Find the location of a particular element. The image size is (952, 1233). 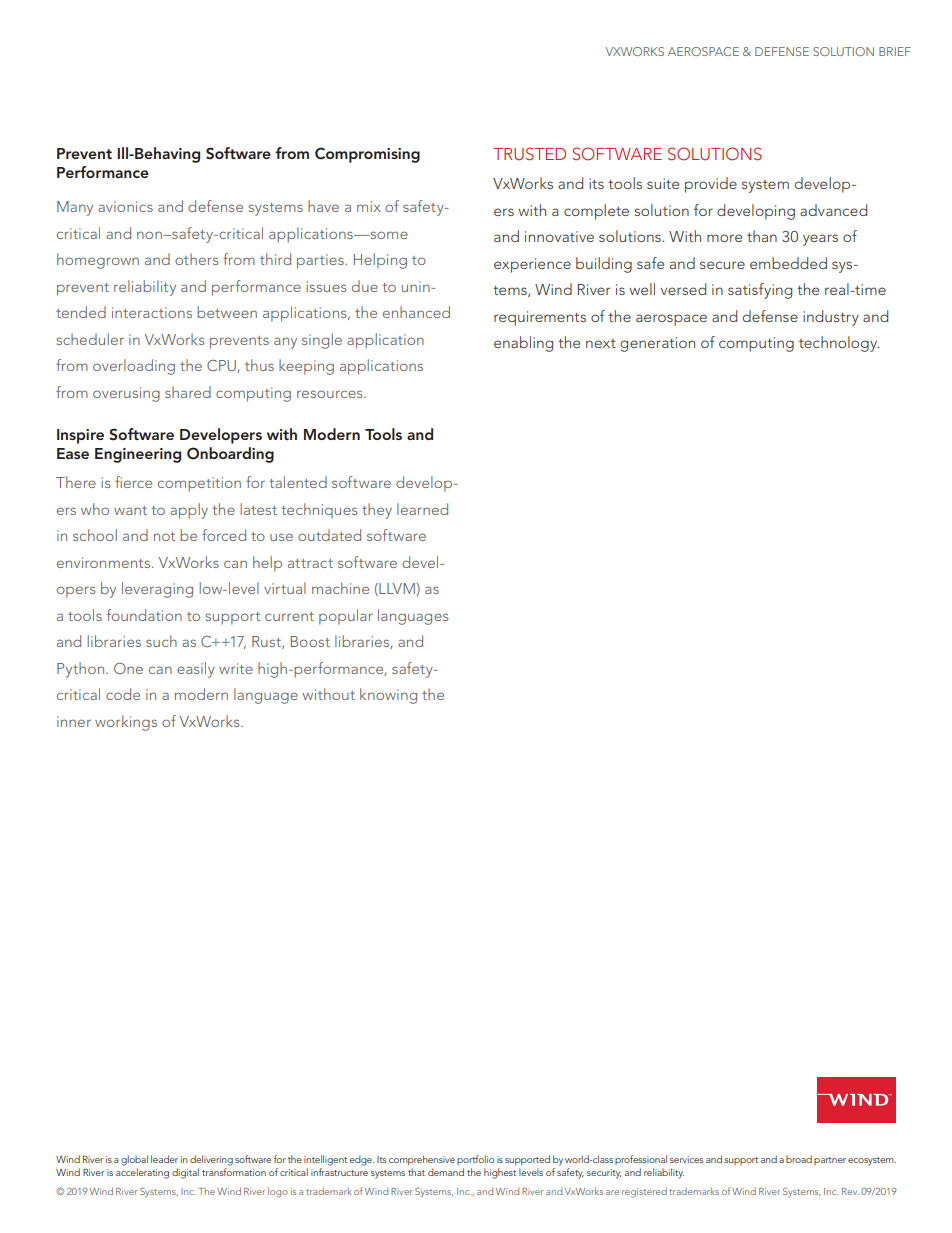

leader is located at coordinates (164, 1159).
